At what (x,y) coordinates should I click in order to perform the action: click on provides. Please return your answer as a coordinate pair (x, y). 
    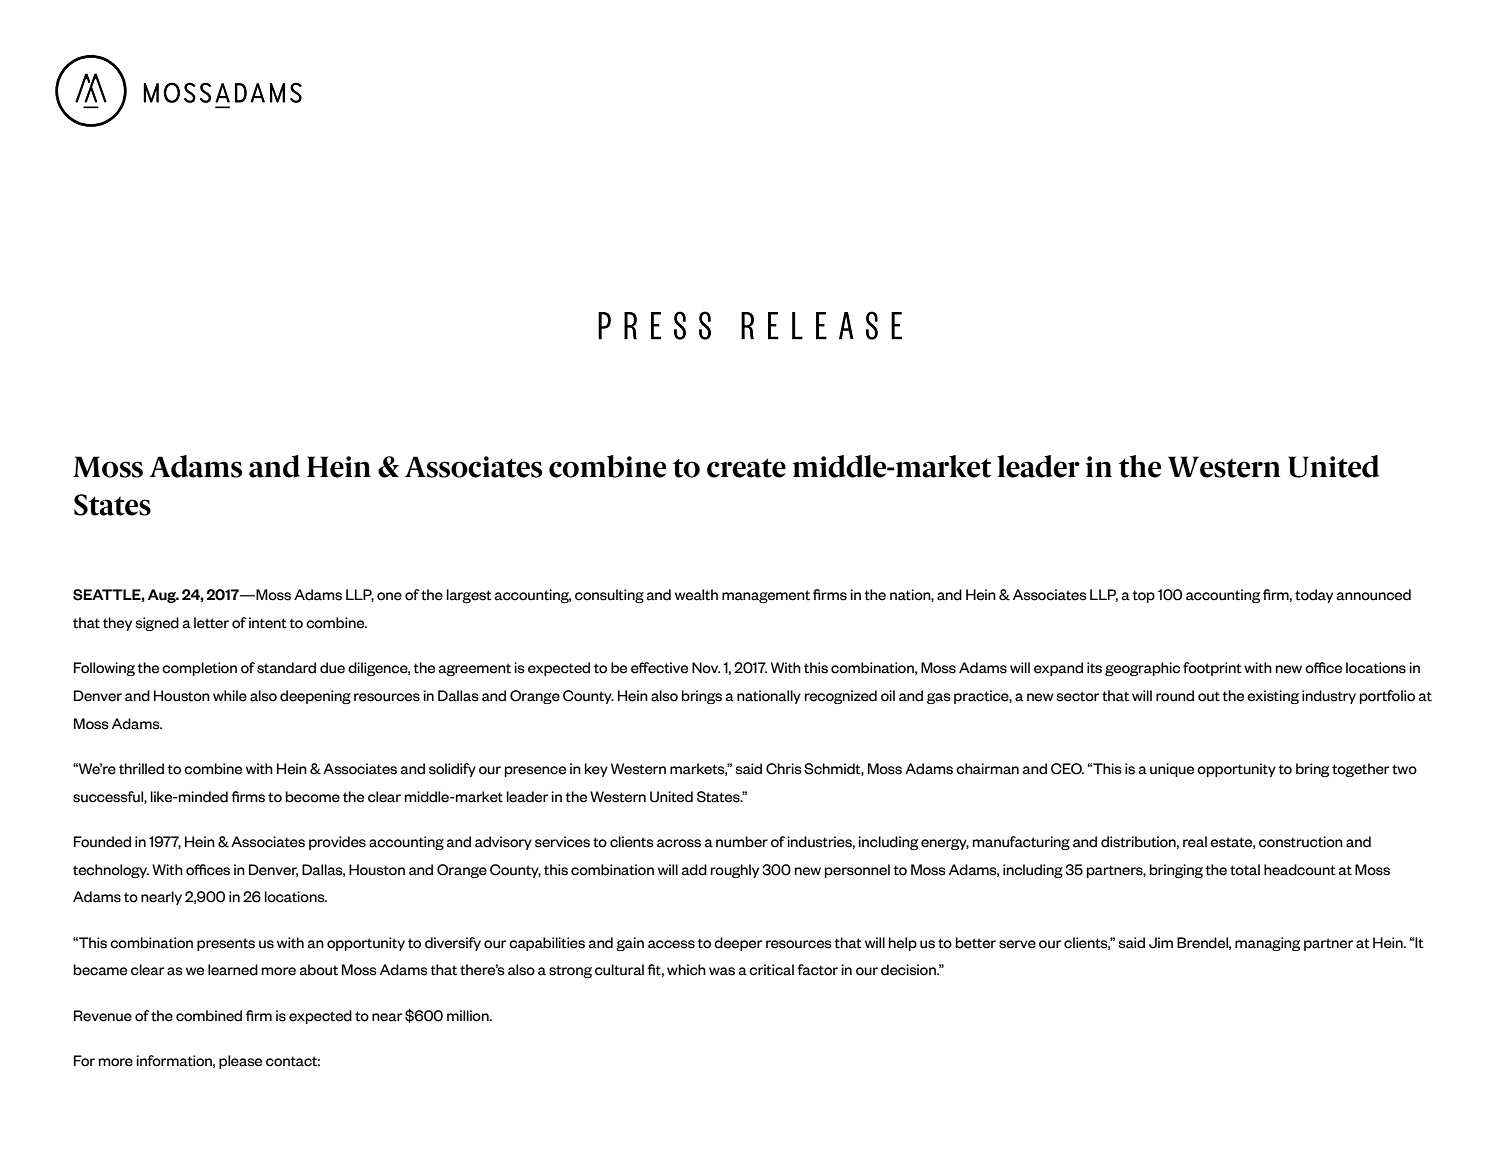
    Looking at the image, I should click on (337, 843).
